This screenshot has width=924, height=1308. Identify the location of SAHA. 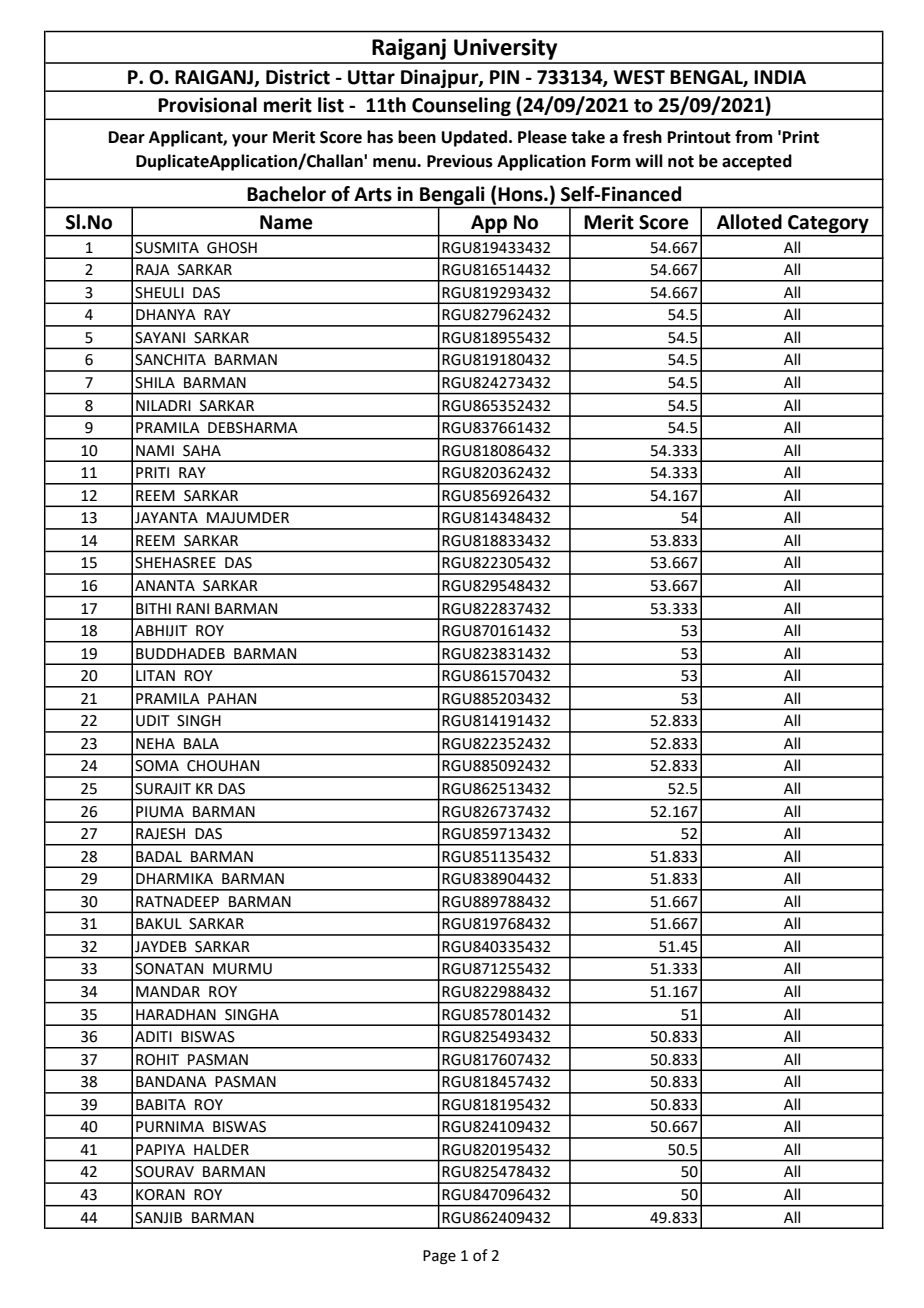
(202, 451).
